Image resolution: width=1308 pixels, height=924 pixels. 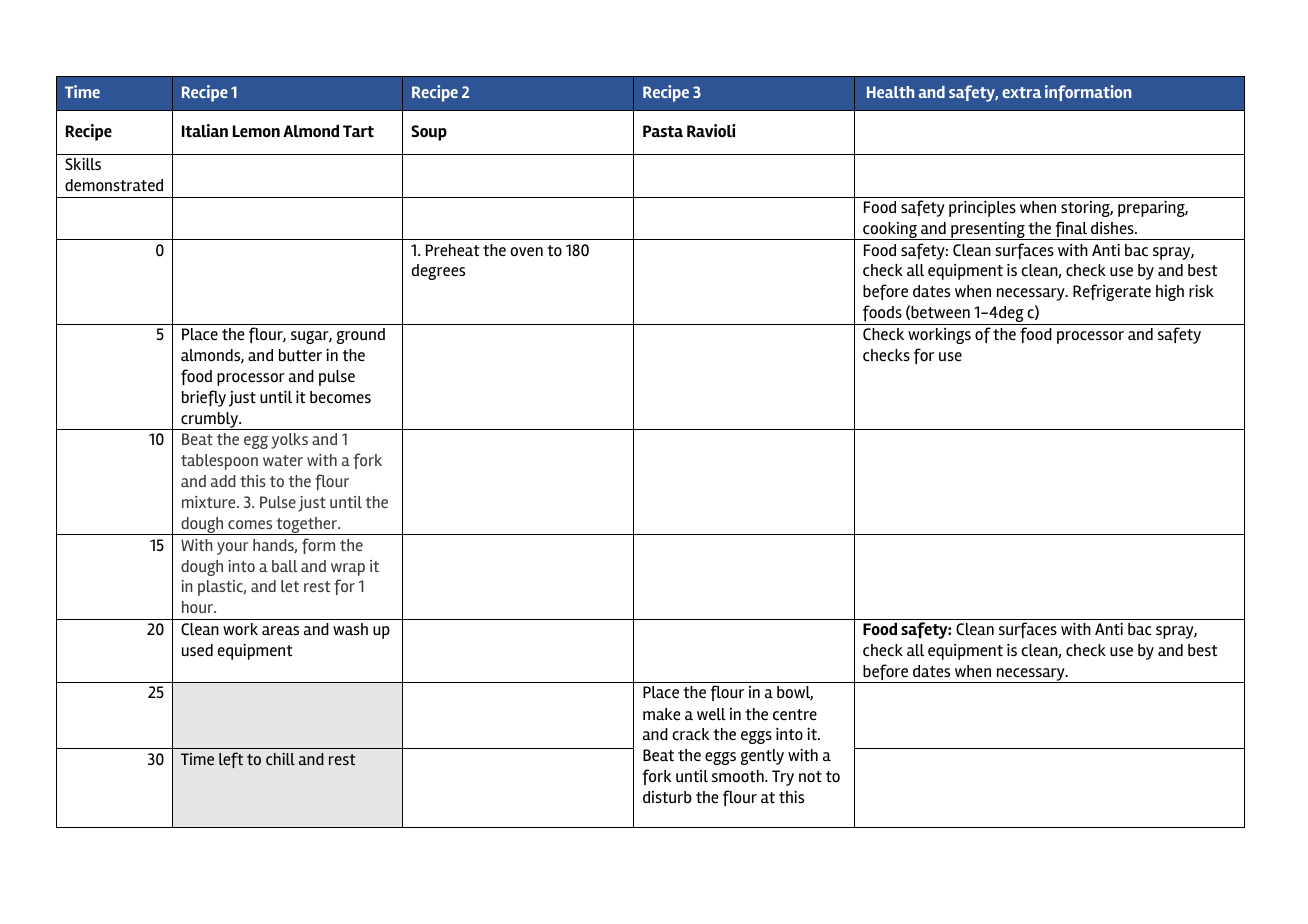 What do you see at coordinates (1112, 292) in the screenshot?
I see `Refrigerate` at bounding box center [1112, 292].
